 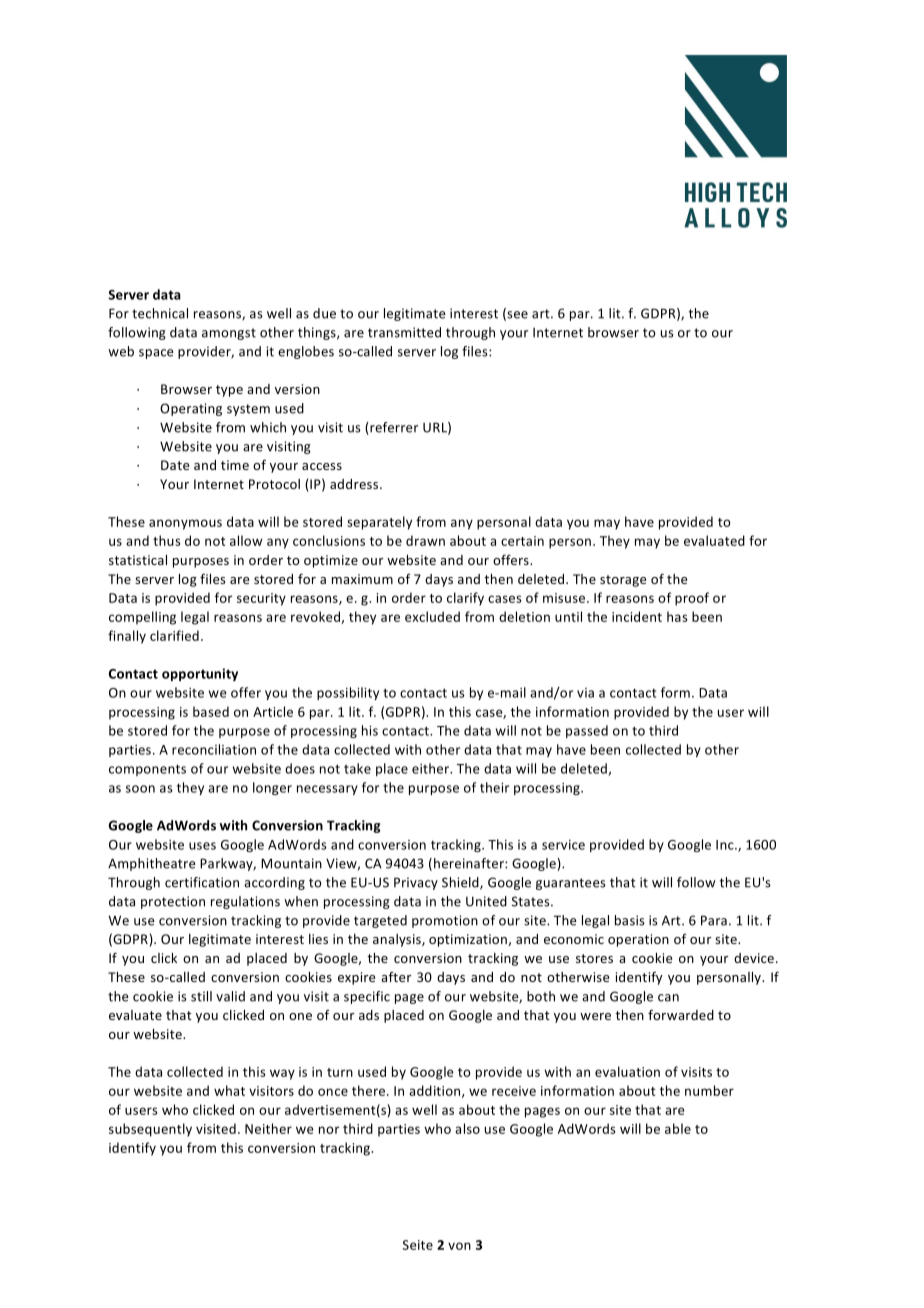 I want to click on referrer, so click(x=393, y=428).
